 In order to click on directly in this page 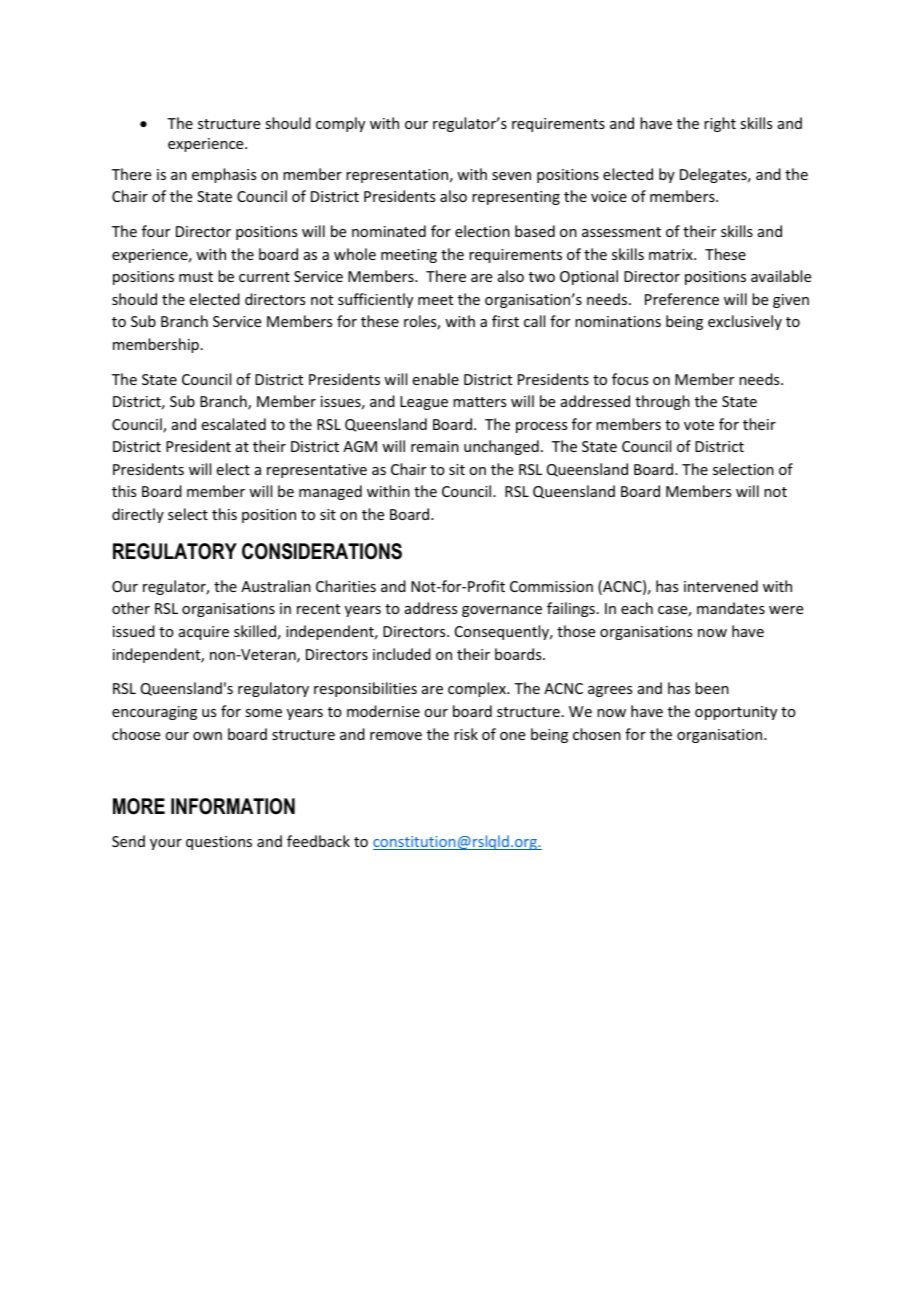, I will do `click(138, 515)`.
